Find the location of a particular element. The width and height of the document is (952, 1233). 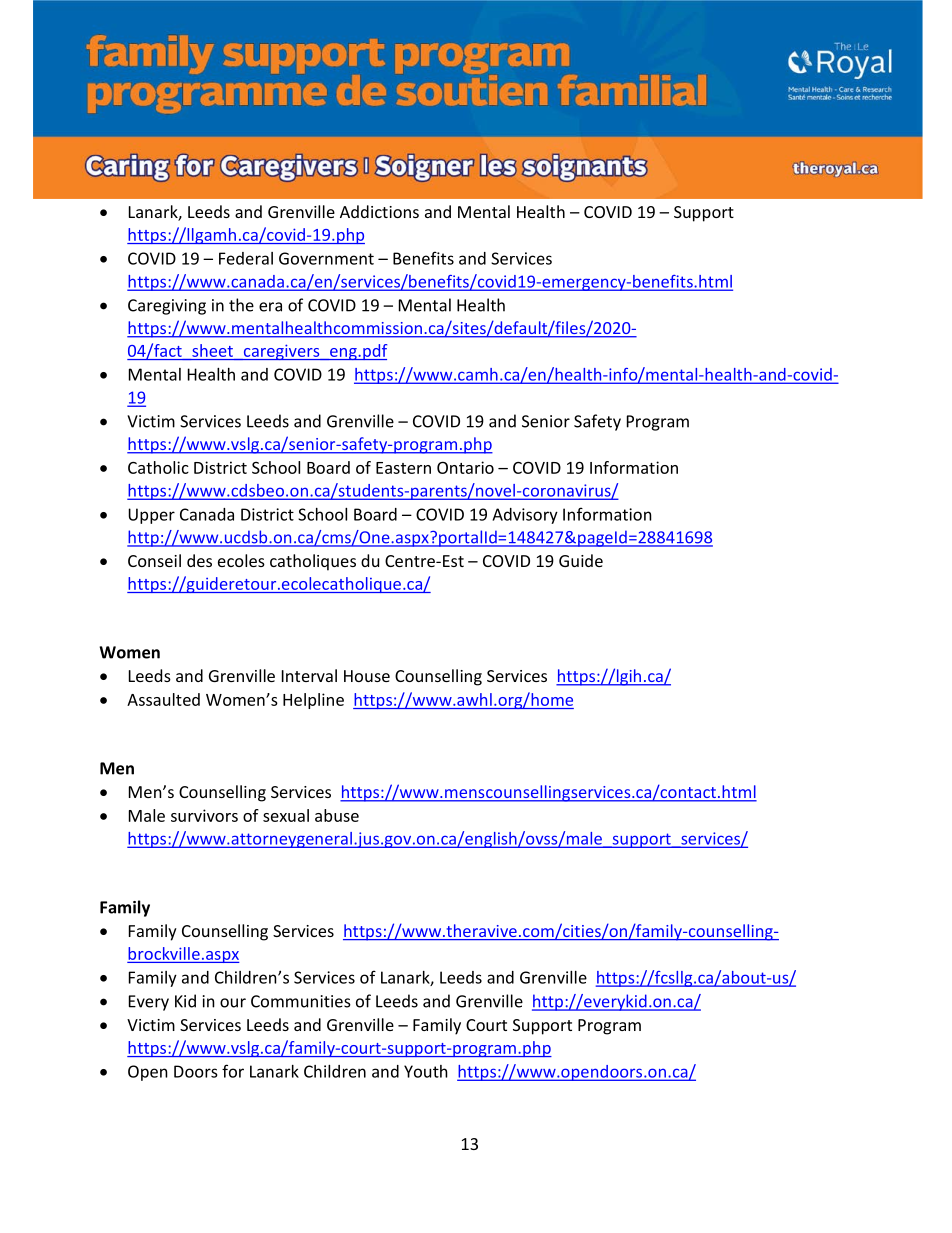

Youth is located at coordinates (426, 1071).
